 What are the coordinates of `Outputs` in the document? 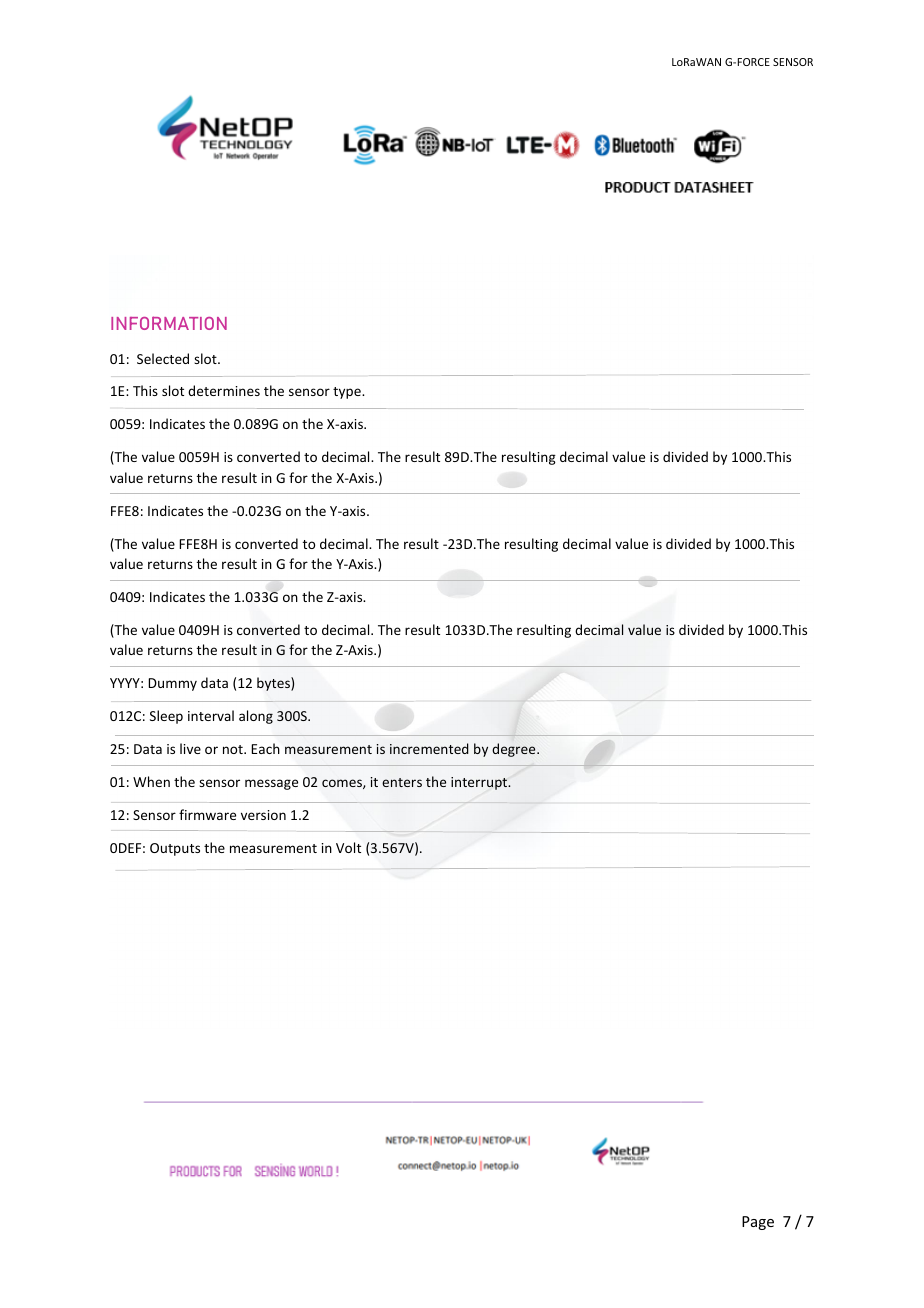 It's located at (175, 849).
